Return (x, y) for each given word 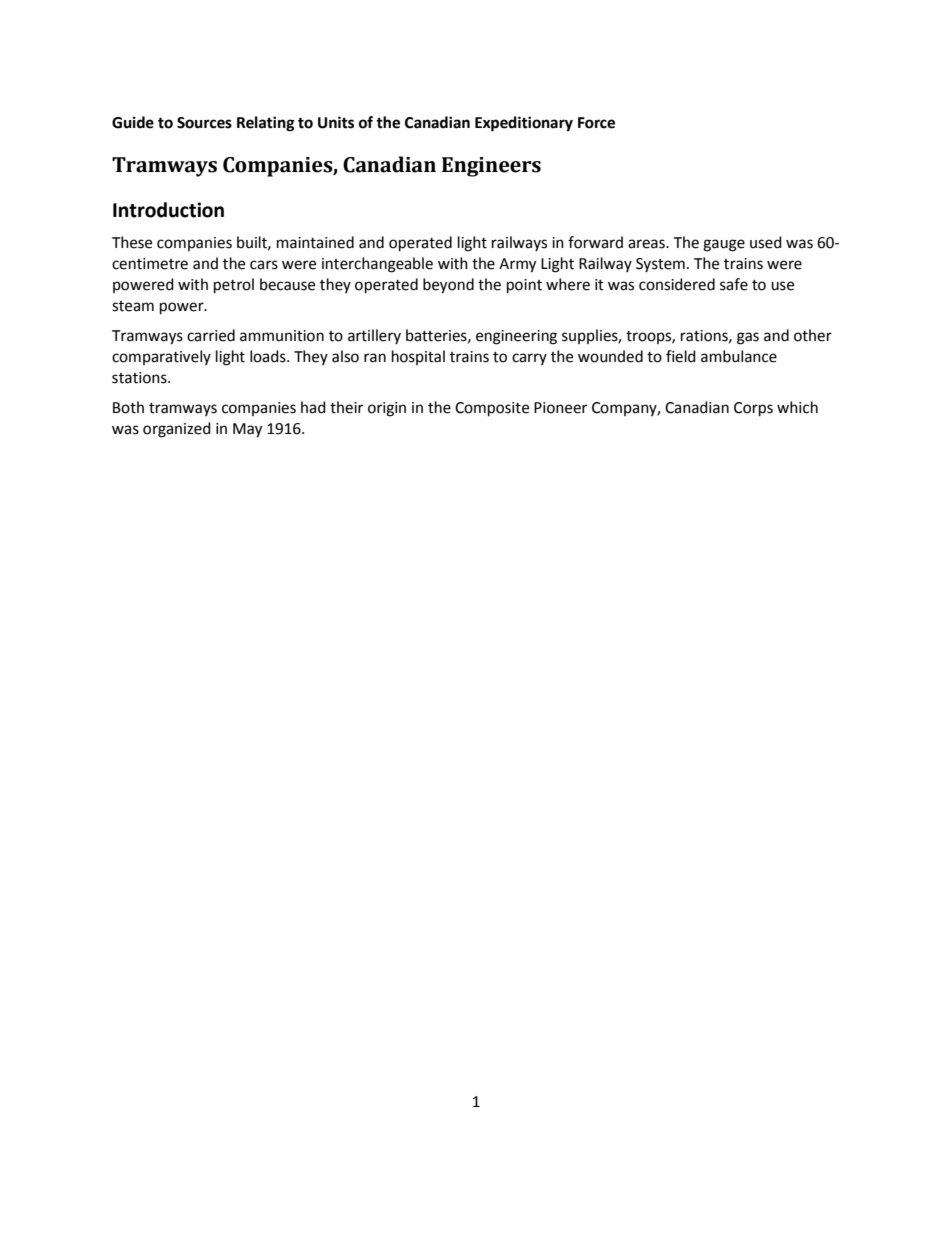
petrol (234, 286)
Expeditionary (524, 124)
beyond (448, 286)
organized (177, 430)
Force (596, 123)
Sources (204, 123)
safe (734, 284)
